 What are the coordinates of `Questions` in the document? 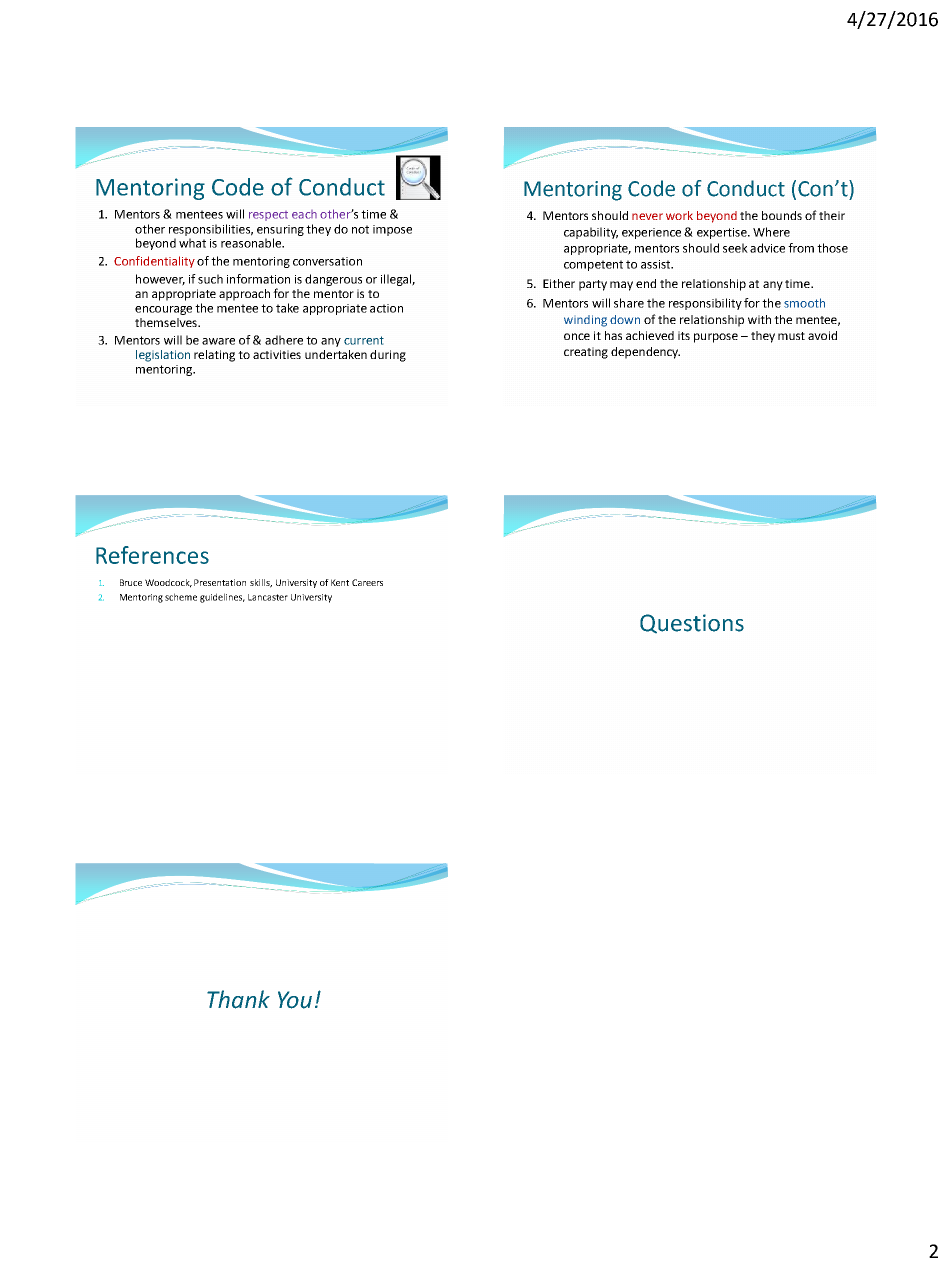 It's located at (692, 623).
